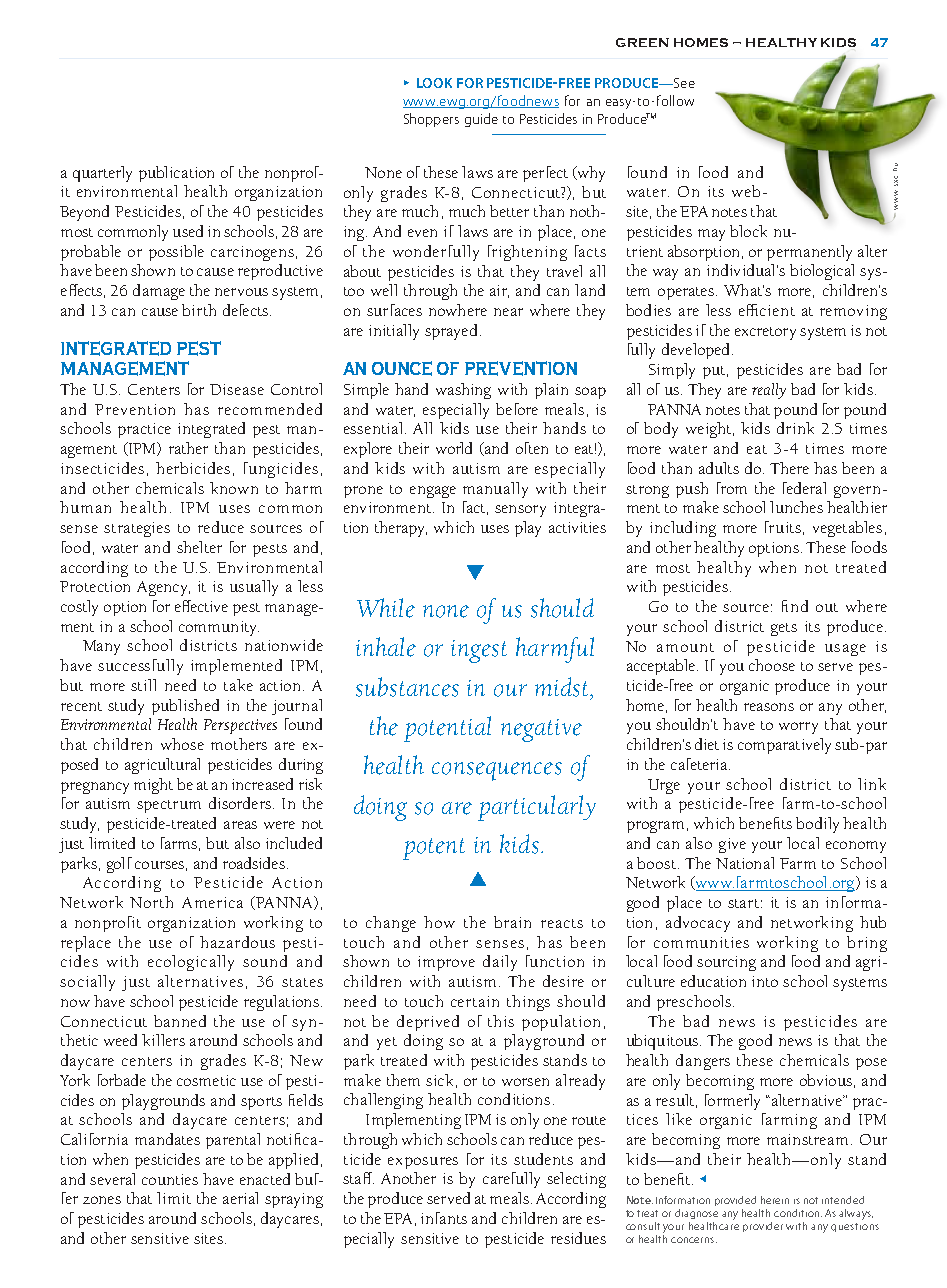  What do you see at coordinates (102, 174) in the screenshot?
I see `quarterly` at bounding box center [102, 174].
